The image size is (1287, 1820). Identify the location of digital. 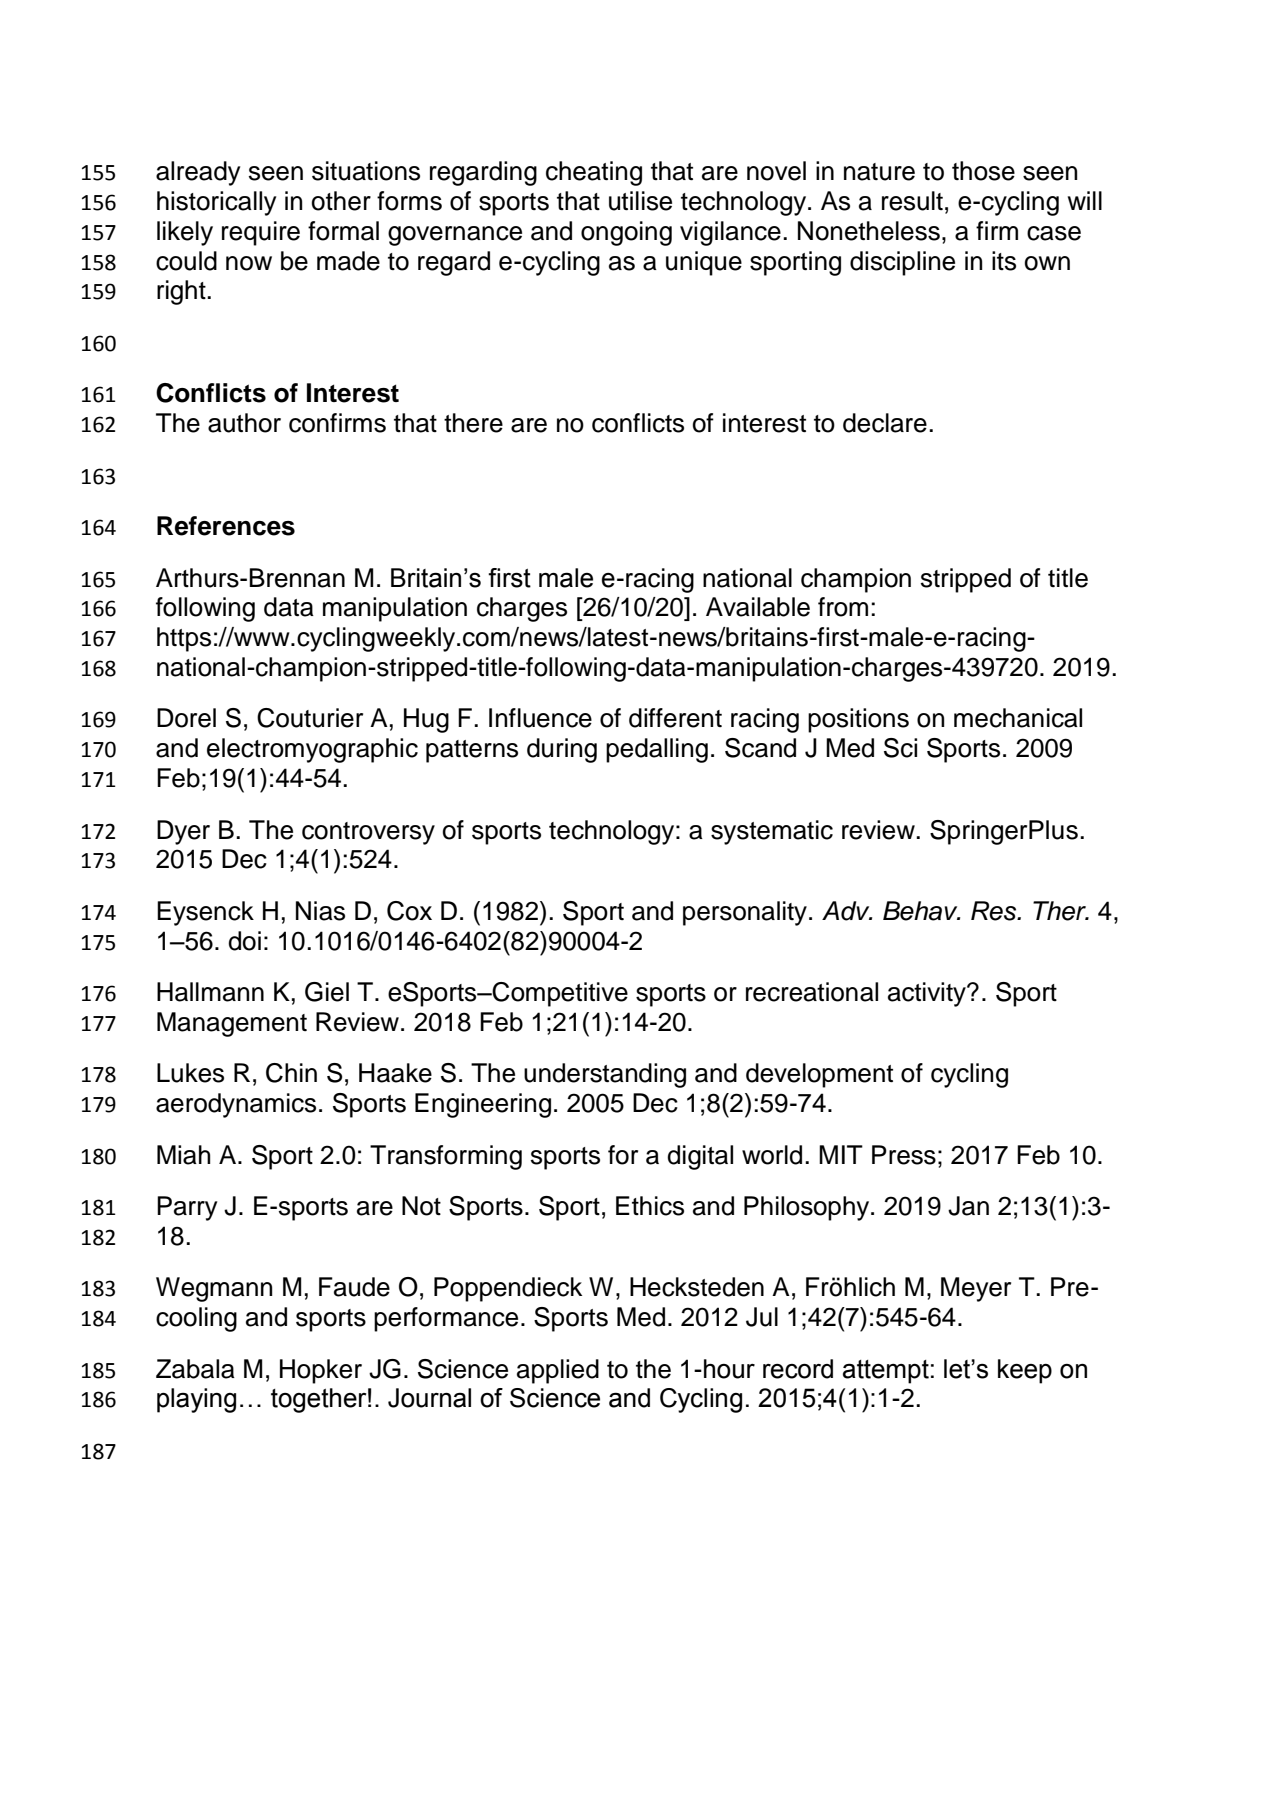
(700, 1157).
